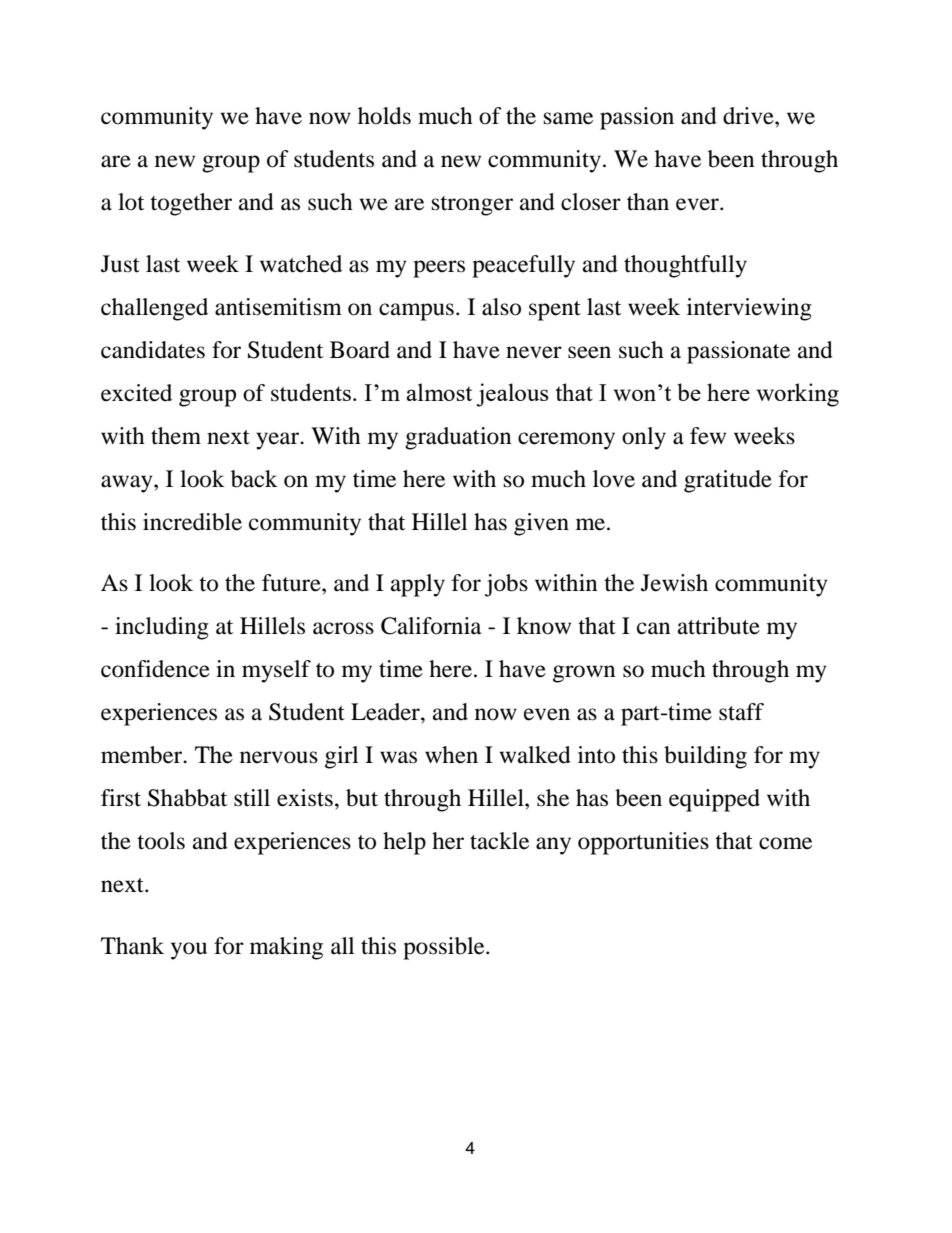  What do you see at coordinates (445, 948) in the screenshot?
I see `possible` at bounding box center [445, 948].
